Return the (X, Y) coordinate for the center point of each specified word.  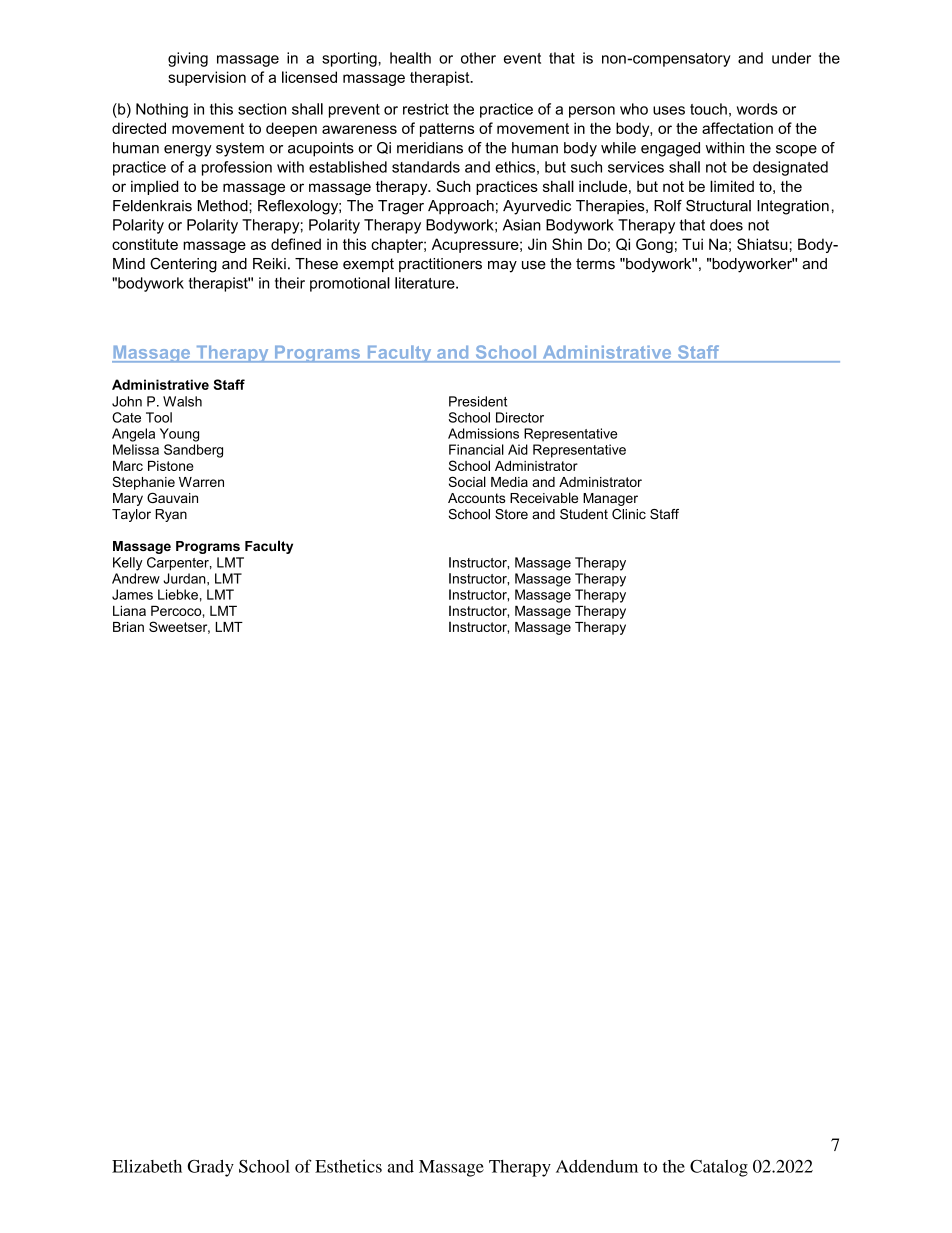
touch (708, 109)
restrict (426, 109)
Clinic (629, 514)
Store (511, 514)
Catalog (719, 1168)
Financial (476, 449)
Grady (211, 1168)
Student (584, 514)
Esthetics (348, 1166)
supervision (207, 78)
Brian (128, 627)
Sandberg (193, 451)
